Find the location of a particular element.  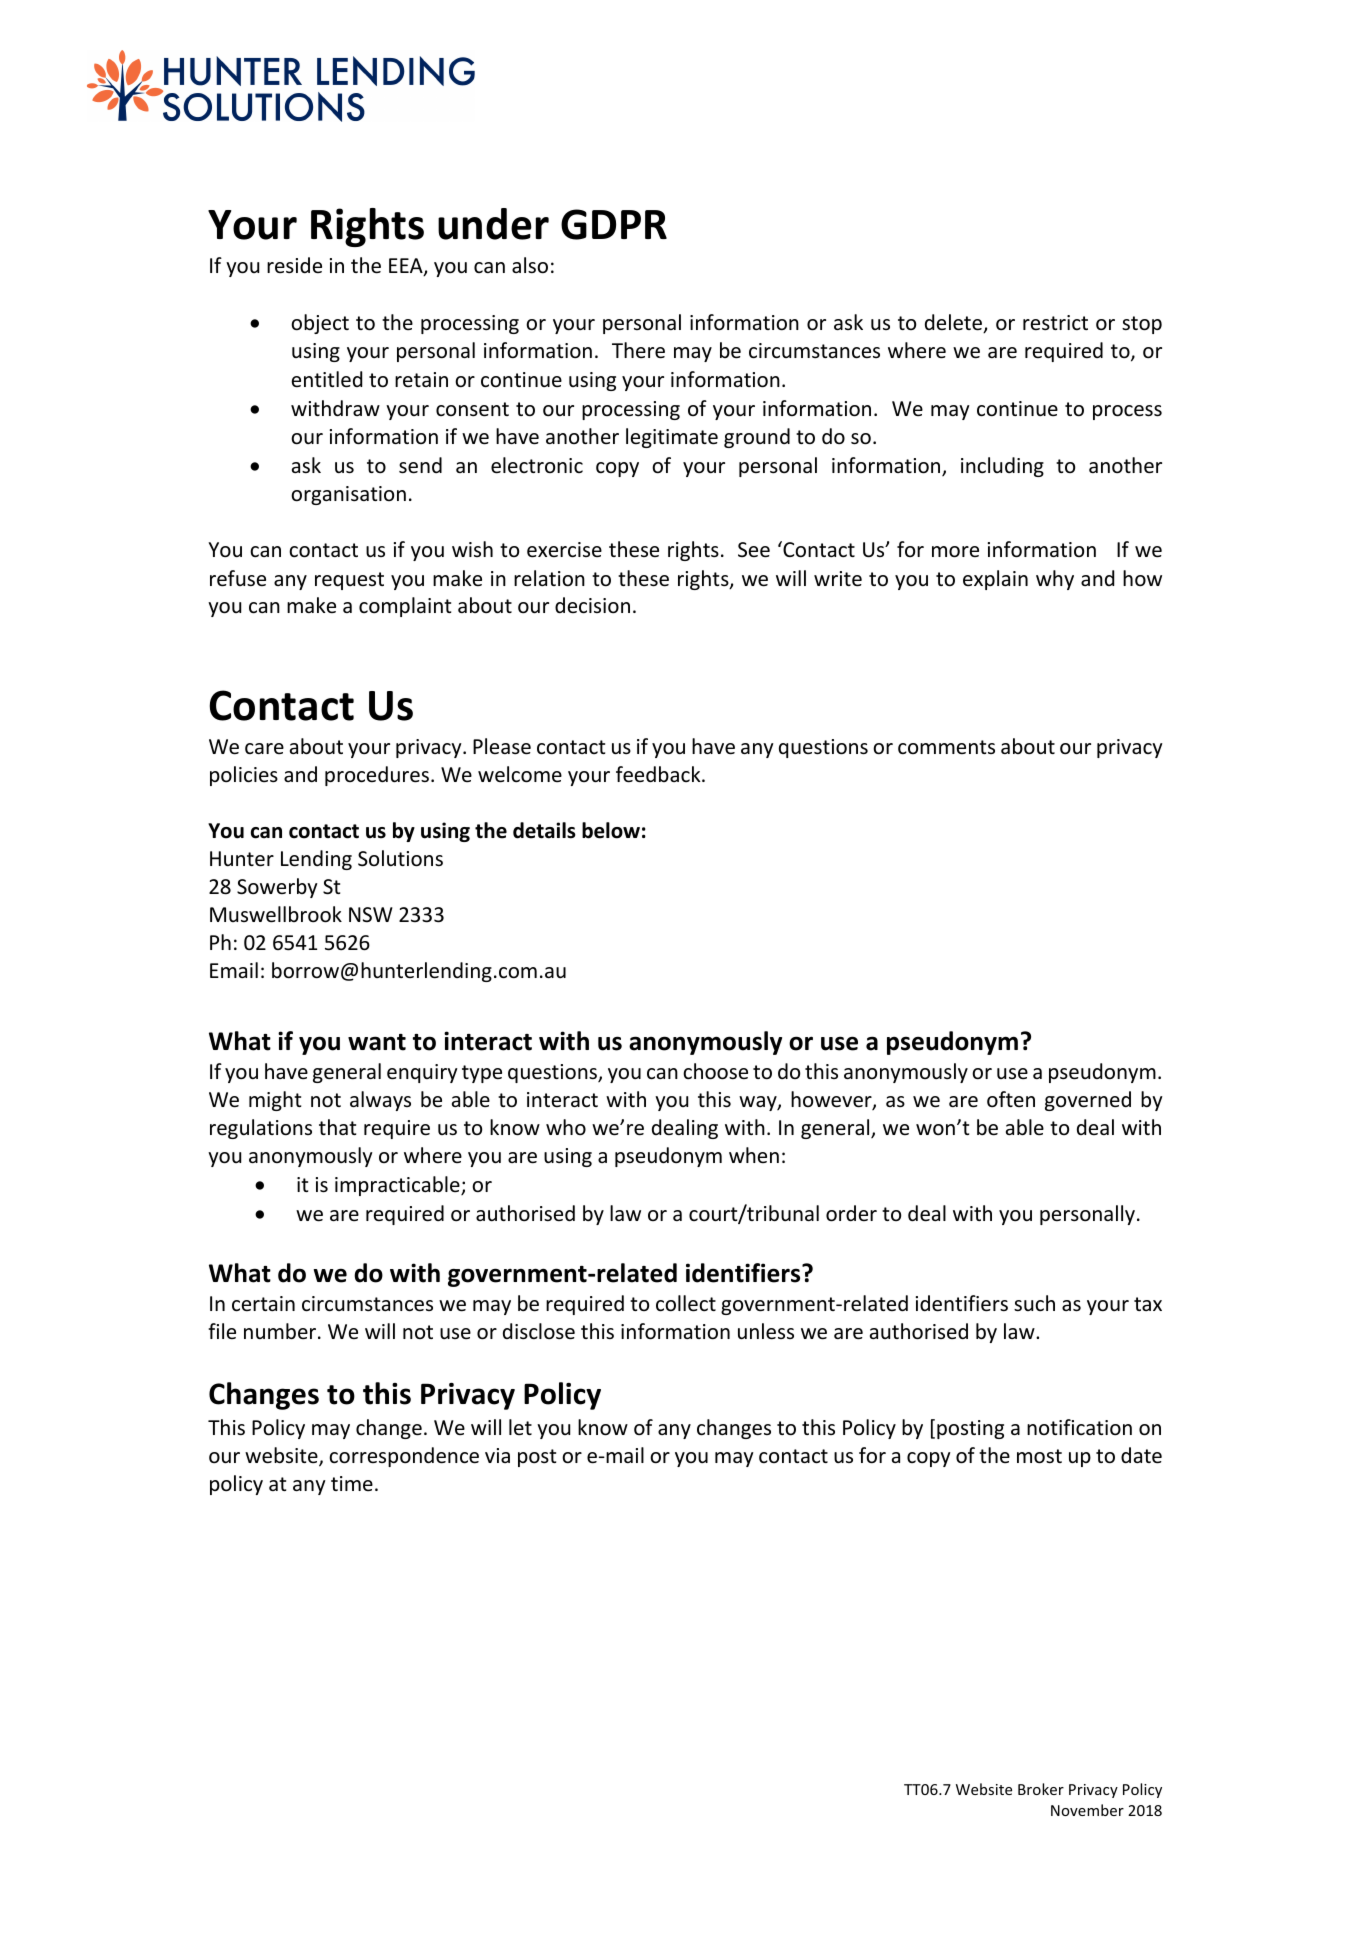

restrict is located at coordinates (1055, 322).
